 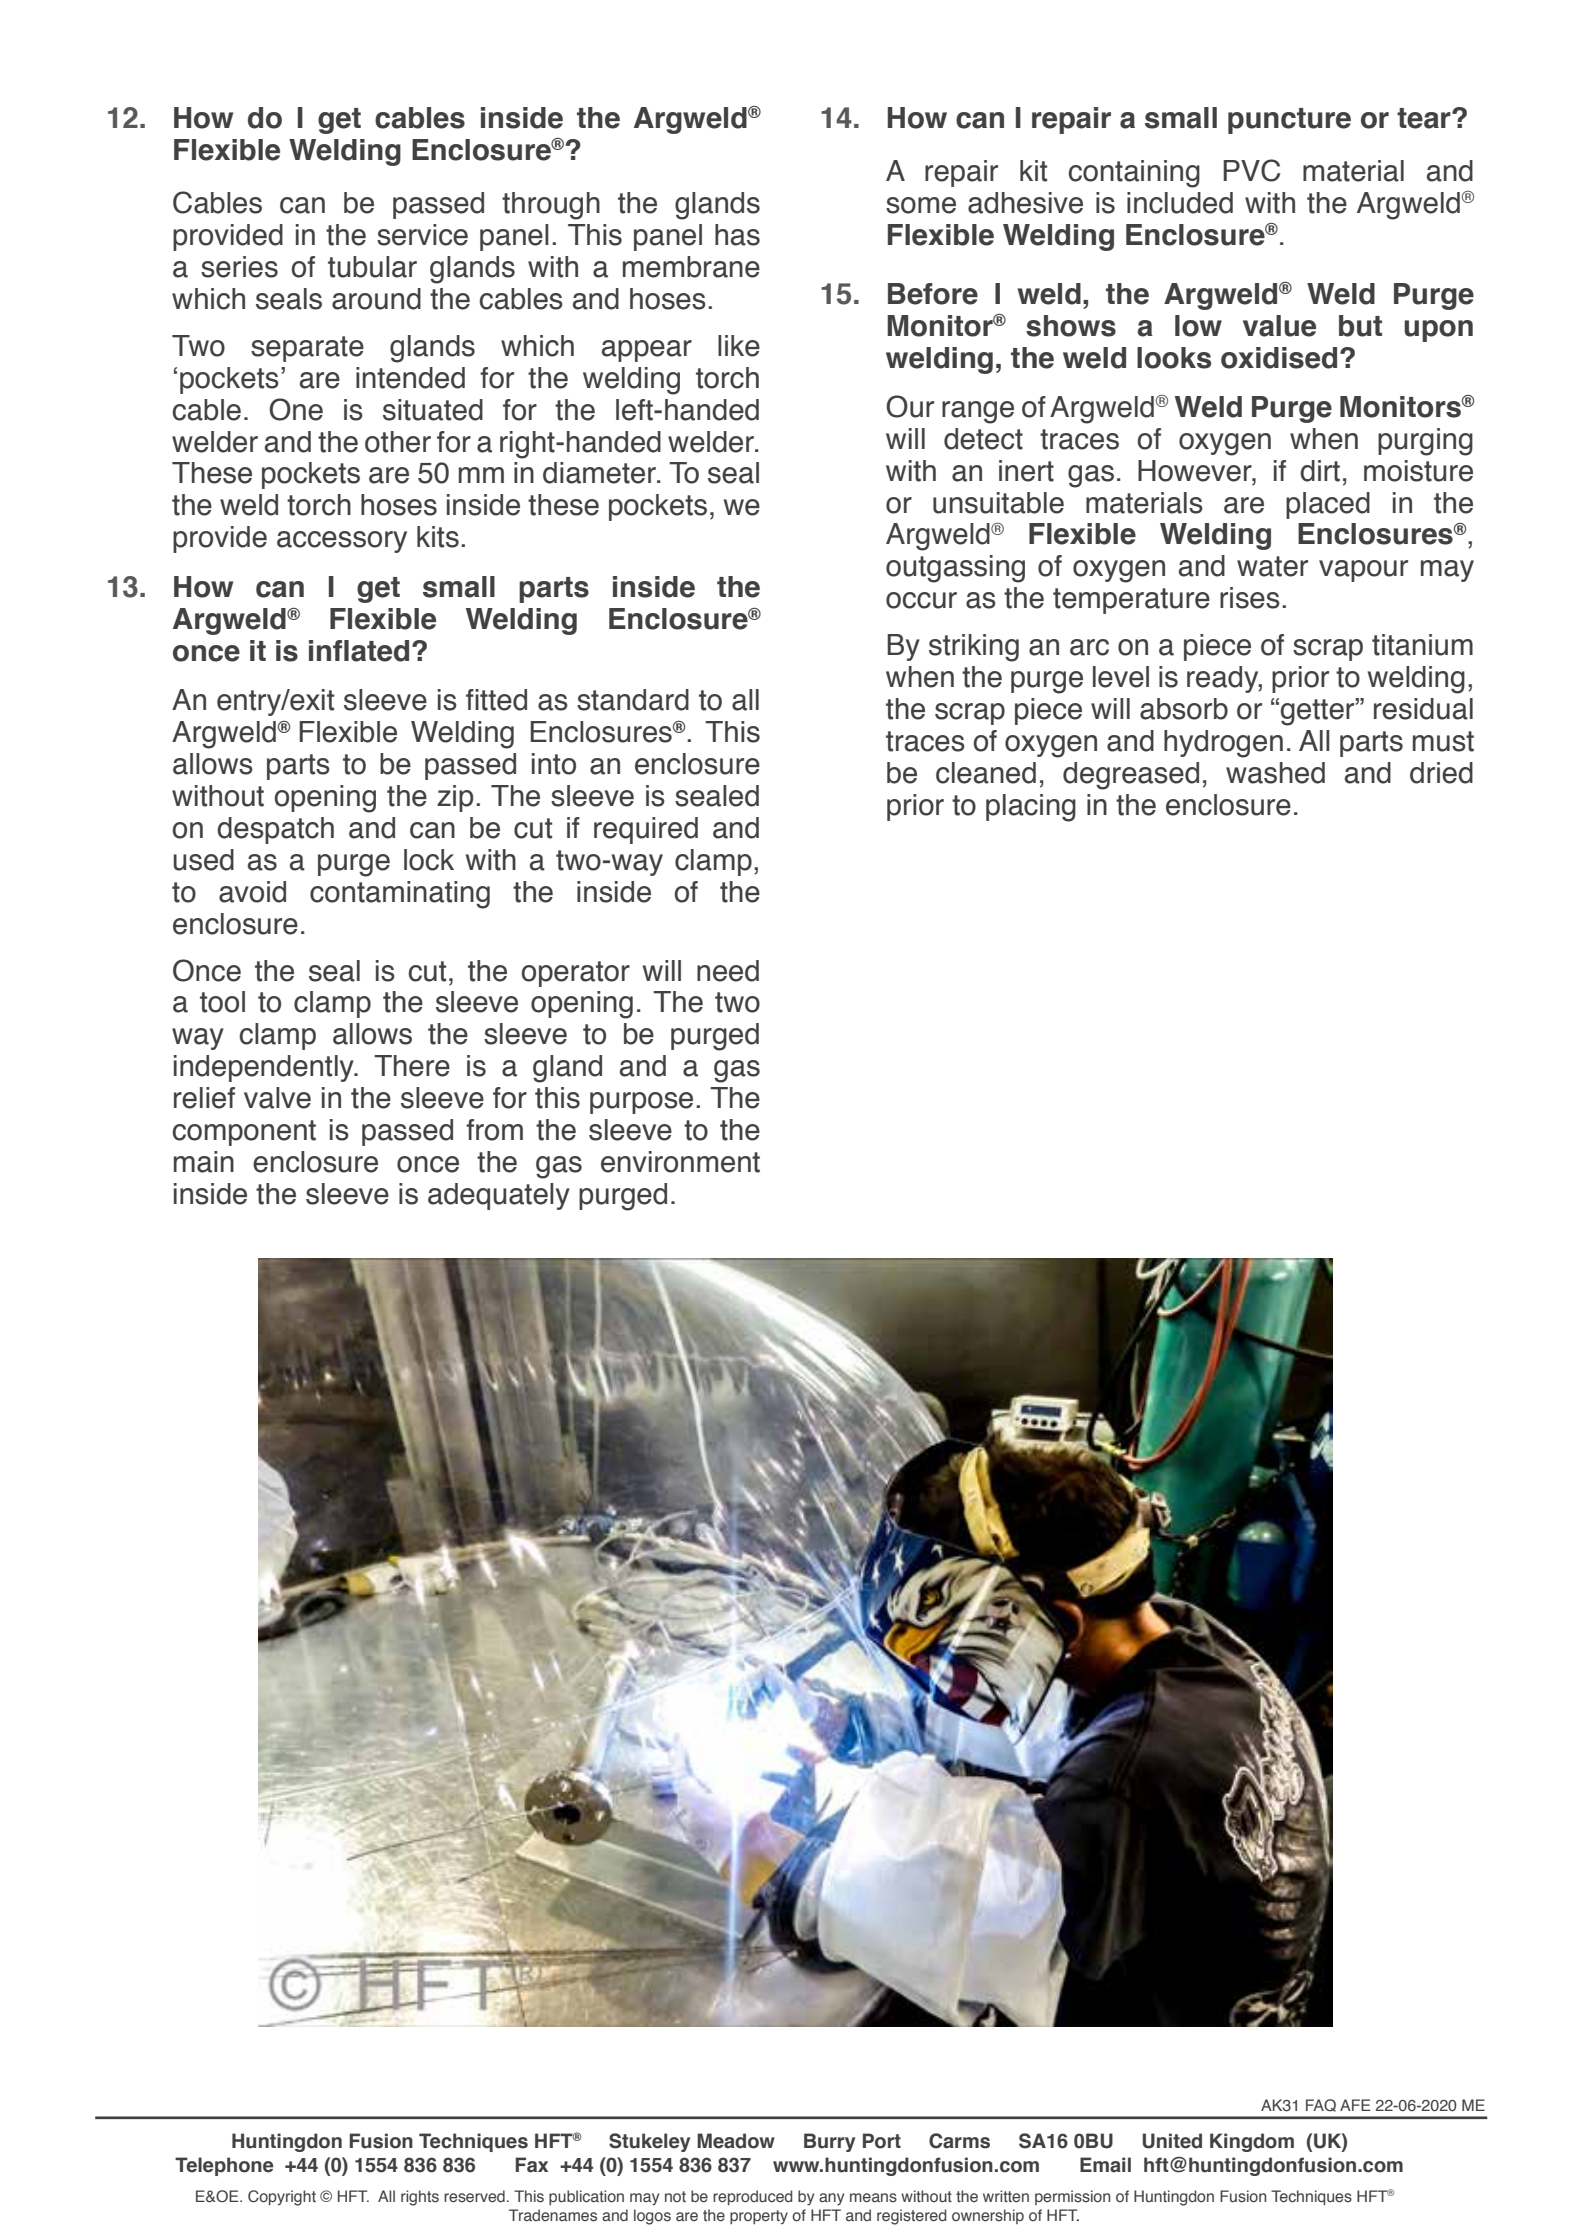 I want to click on Telephone, so click(x=224, y=2166).
